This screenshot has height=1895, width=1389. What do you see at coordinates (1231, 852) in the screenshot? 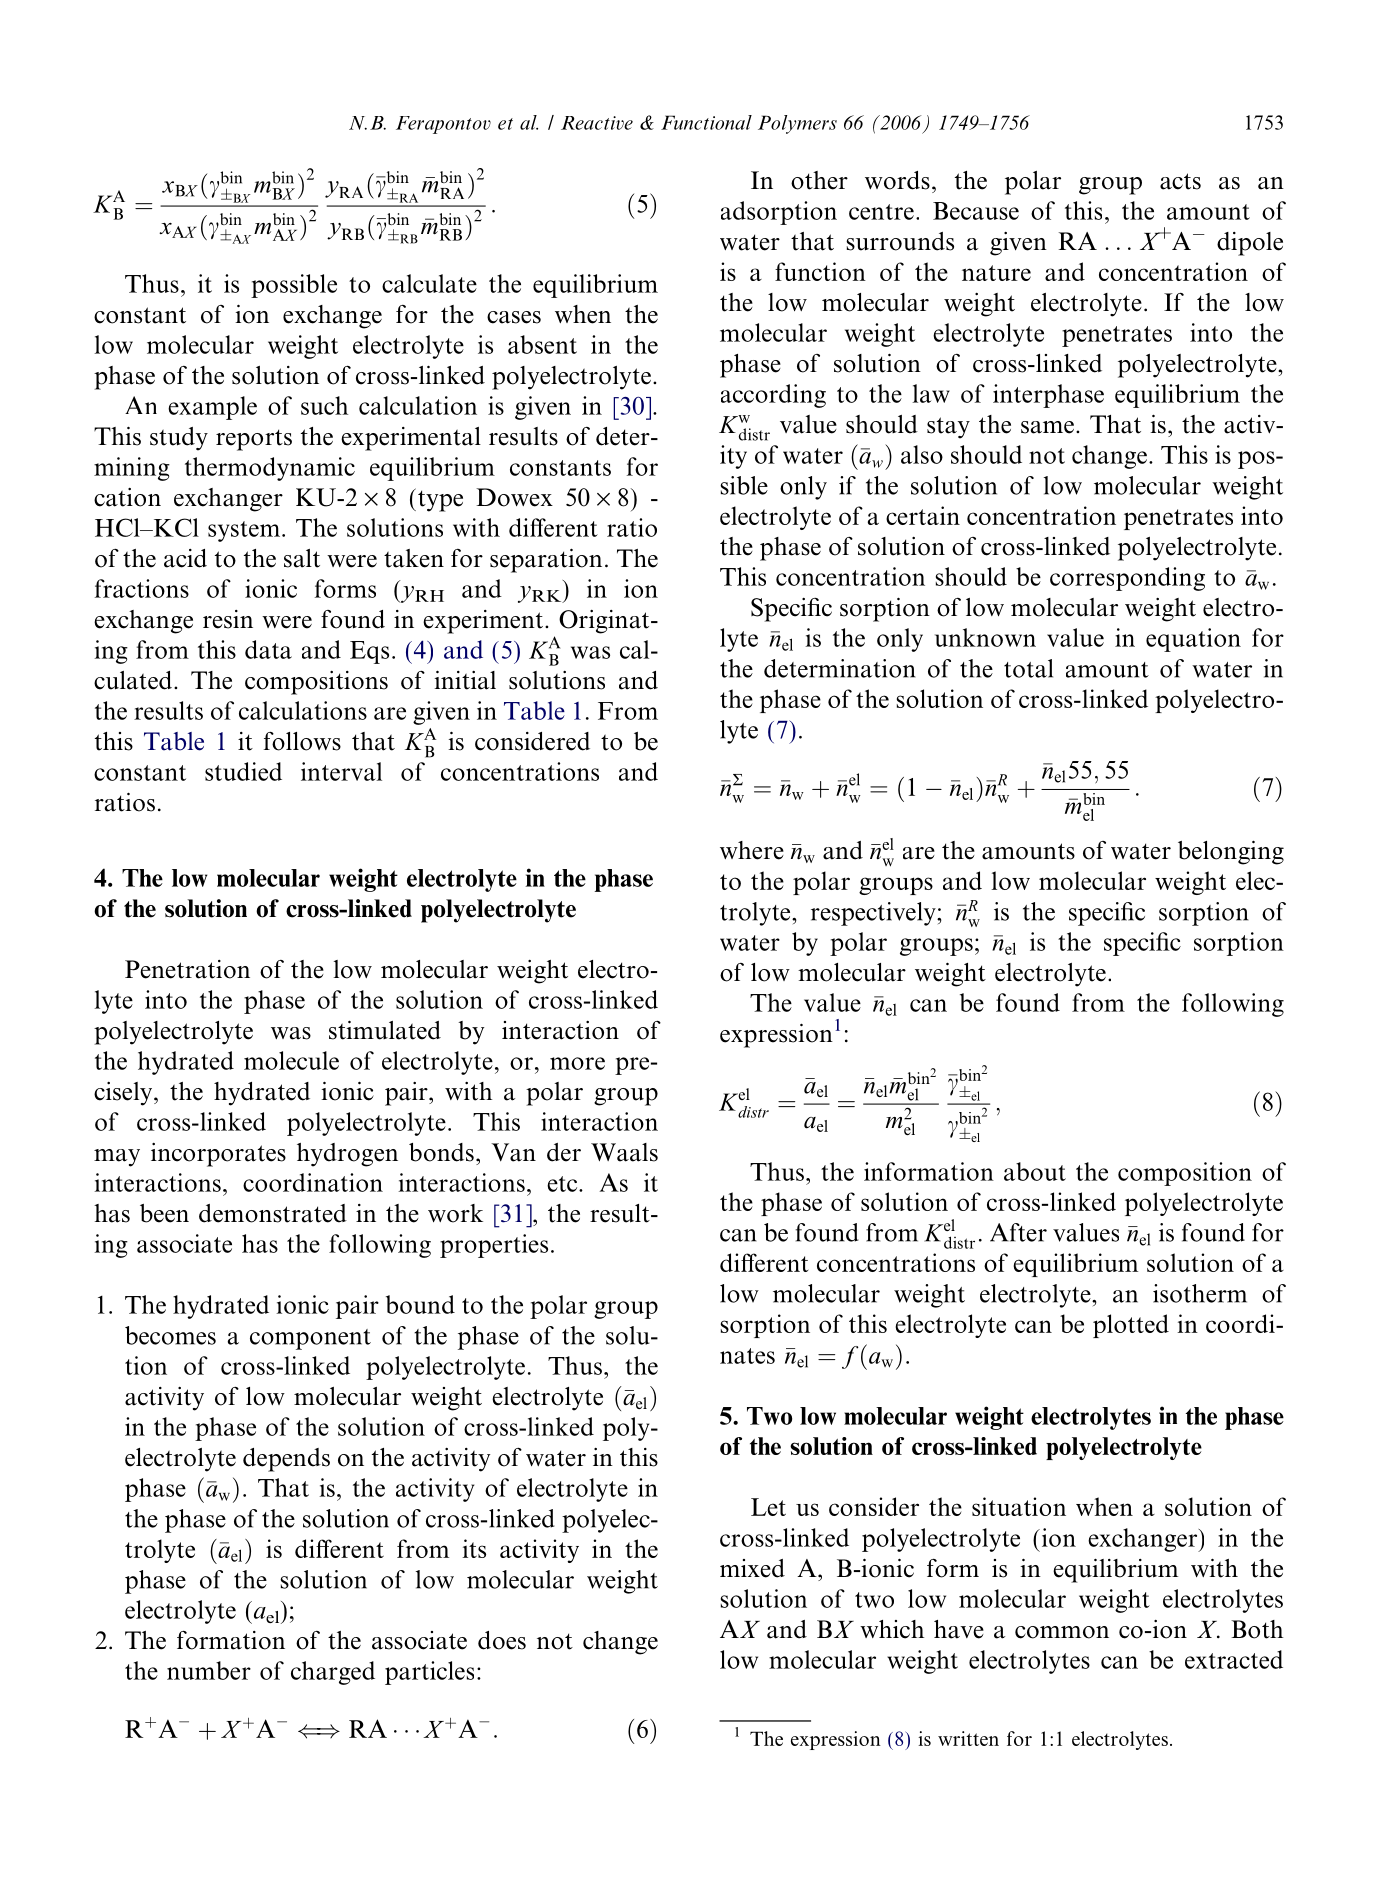
I see `belonging` at bounding box center [1231, 852].
